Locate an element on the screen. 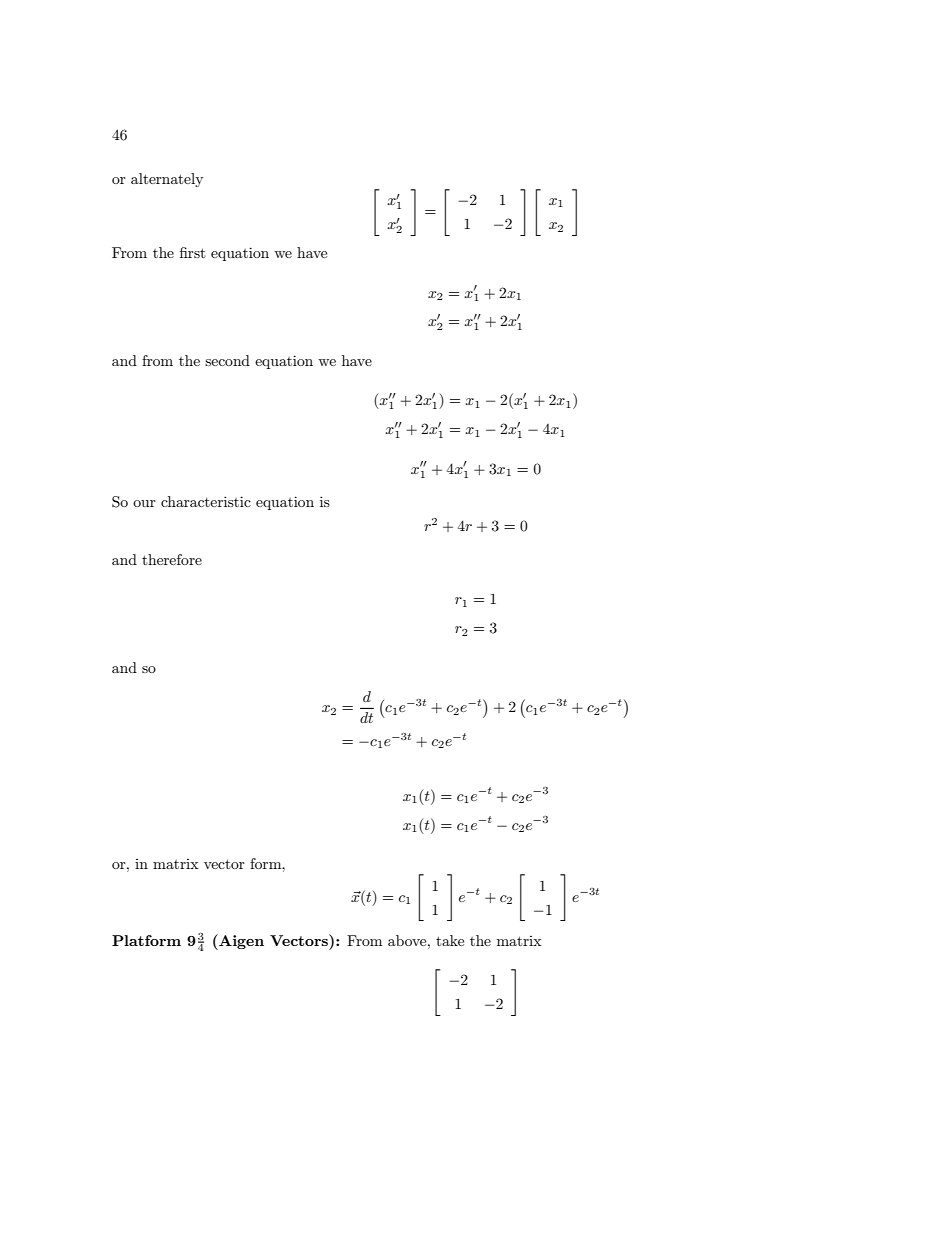 The width and height of the screenshot is (952, 1233). alternately is located at coordinates (167, 180).
